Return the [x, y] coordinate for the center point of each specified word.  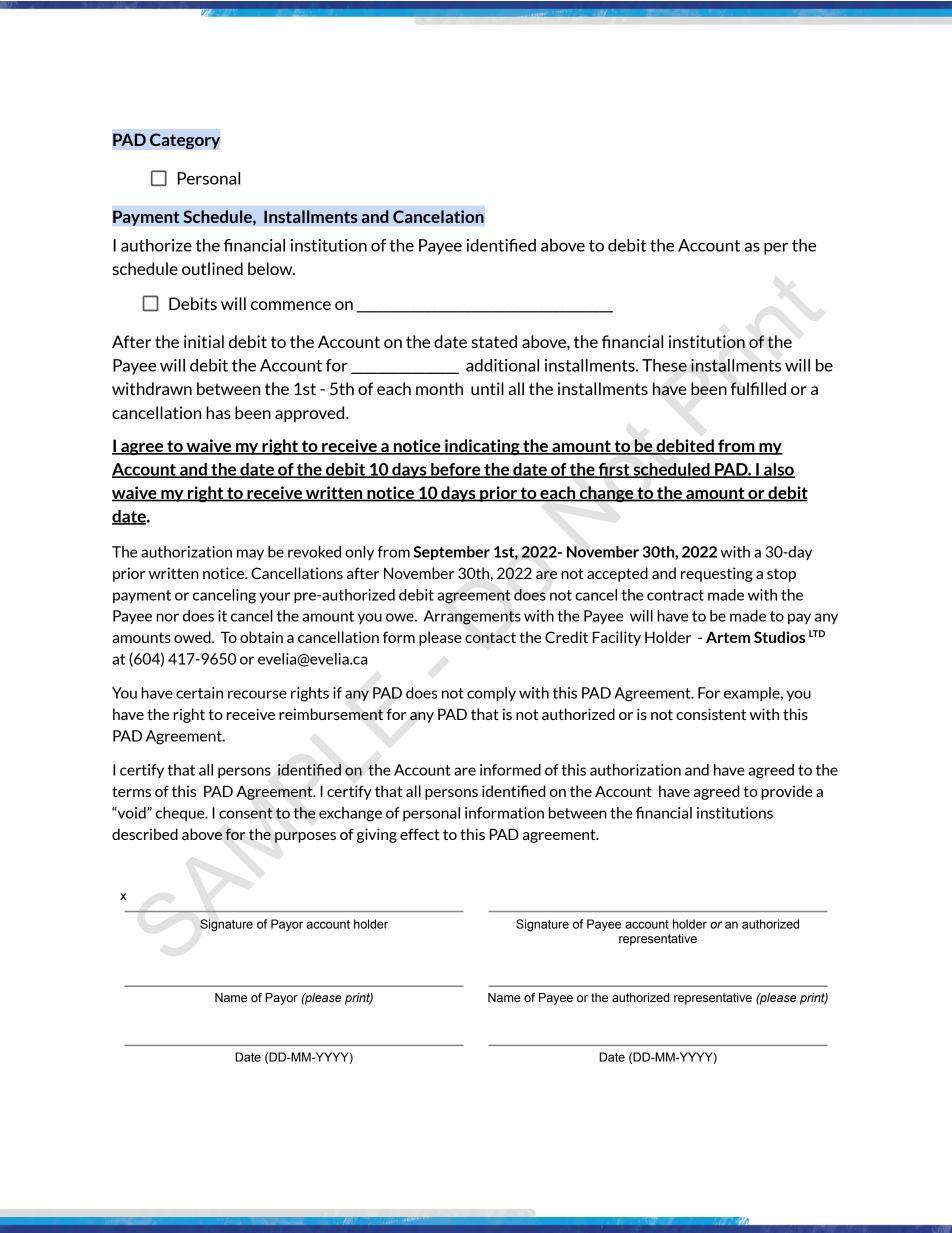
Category [185, 141]
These [664, 365]
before [456, 470]
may [250, 554]
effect [420, 834]
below [271, 268]
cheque [181, 814]
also [778, 470]
